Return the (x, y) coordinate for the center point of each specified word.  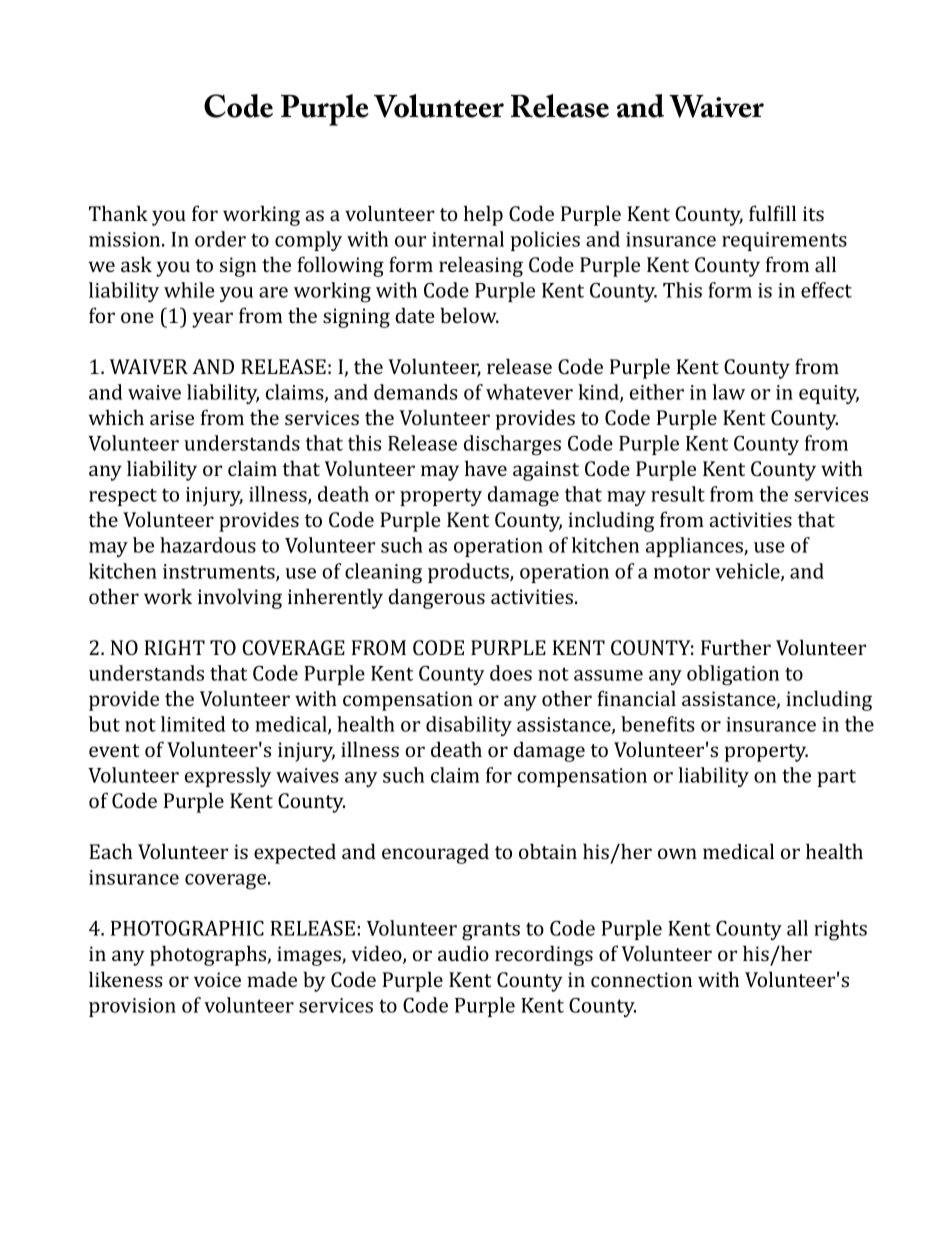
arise (172, 417)
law (728, 392)
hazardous (208, 545)
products (469, 573)
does (511, 673)
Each (111, 851)
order (220, 239)
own (677, 853)
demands (416, 392)
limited (193, 724)
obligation (733, 675)
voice (217, 979)
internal (468, 239)
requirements (784, 241)
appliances (695, 547)
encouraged (435, 853)
